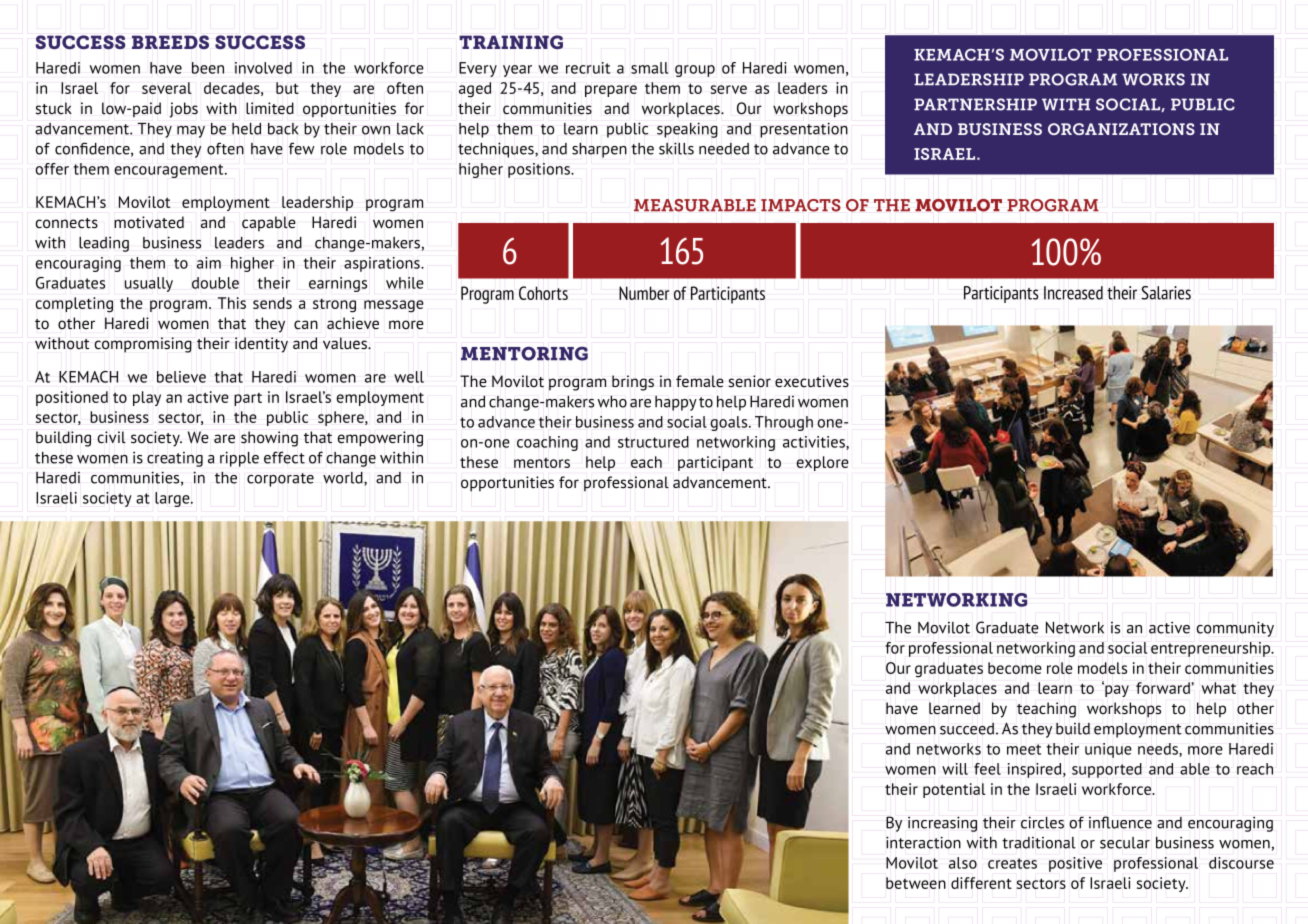 This screenshot has width=1308, height=924. What do you see at coordinates (923, 842) in the screenshot?
I see `interaction` at bounding box center [923, 842].
